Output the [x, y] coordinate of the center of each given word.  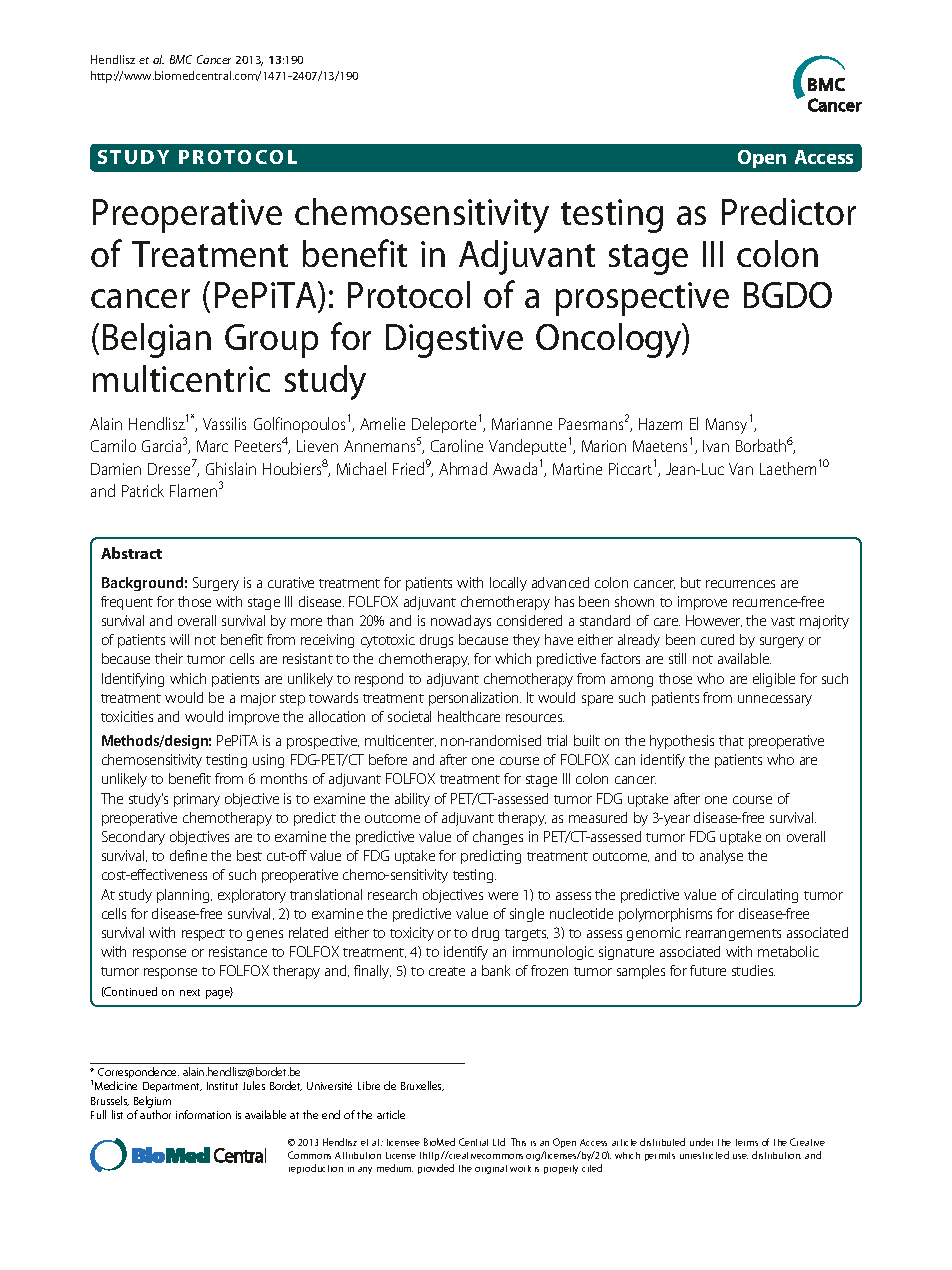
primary [197, 800]
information [203, 1114]
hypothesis [682, 742]
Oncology [610, 340]
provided [436, 1169]
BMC [181, 59]
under [701, 1142]
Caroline [457, 445]
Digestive [454, 341]
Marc [212, 446]
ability [412, 800]
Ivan [716, 446]
